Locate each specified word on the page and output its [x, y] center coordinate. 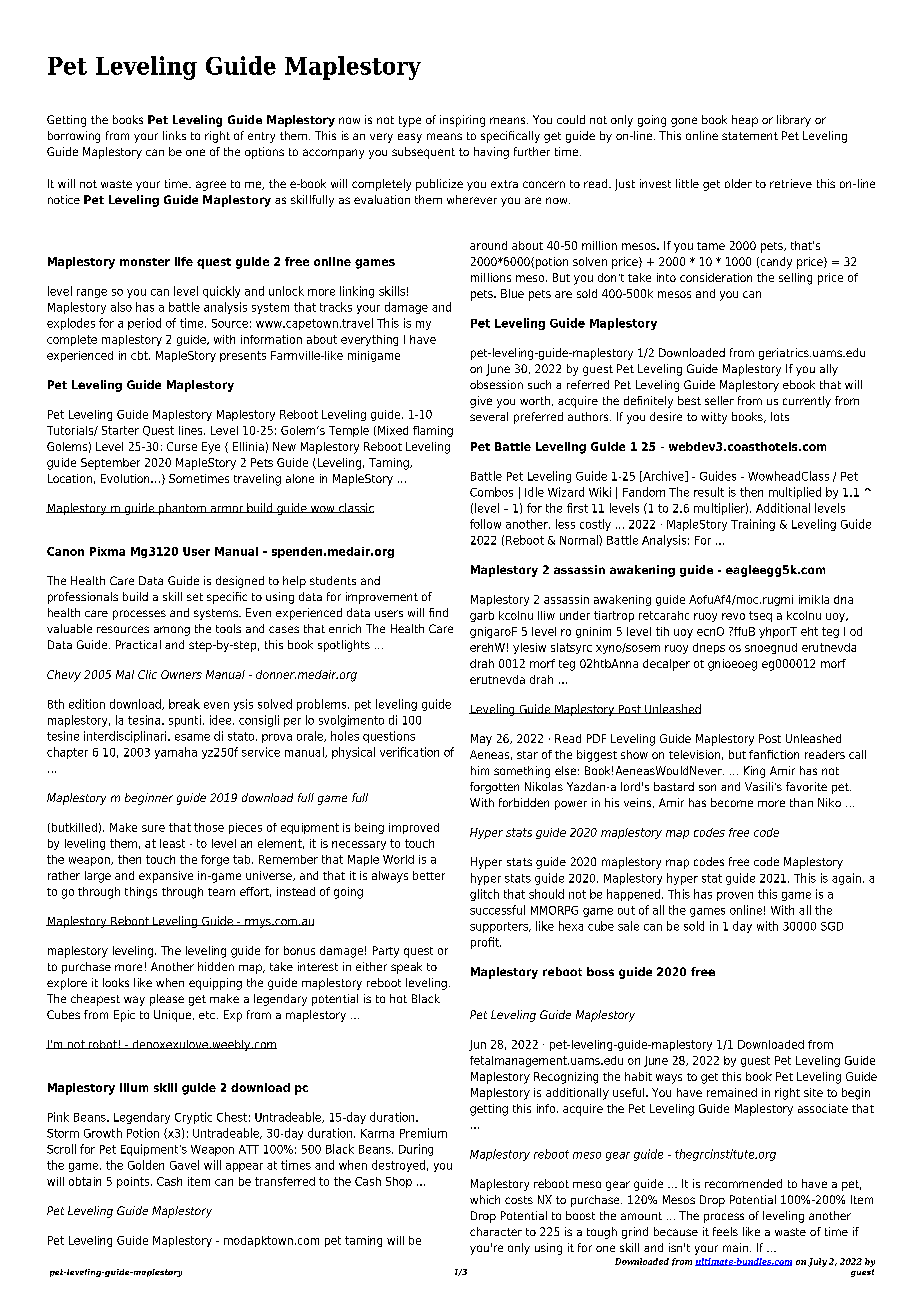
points [134, 1182]
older [738, 183]
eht [809, 631]
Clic [147, 674]
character [496, 1231]
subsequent [423, 153]
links [174, 135]
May [481, 740]
